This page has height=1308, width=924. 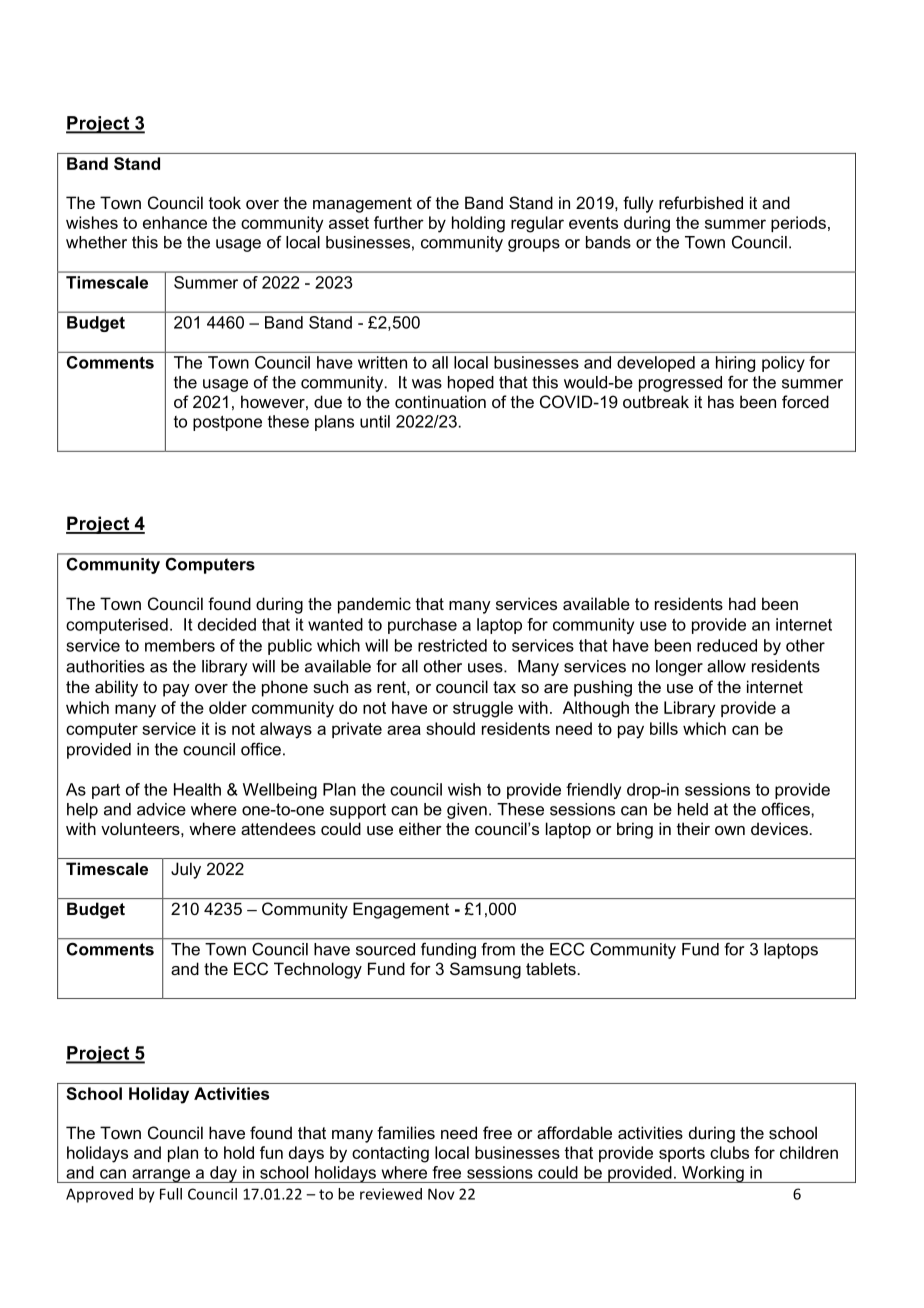 What do you see at coordinates (726, 666) in the page?
I see `allow` at bounding box center [726, 666].
